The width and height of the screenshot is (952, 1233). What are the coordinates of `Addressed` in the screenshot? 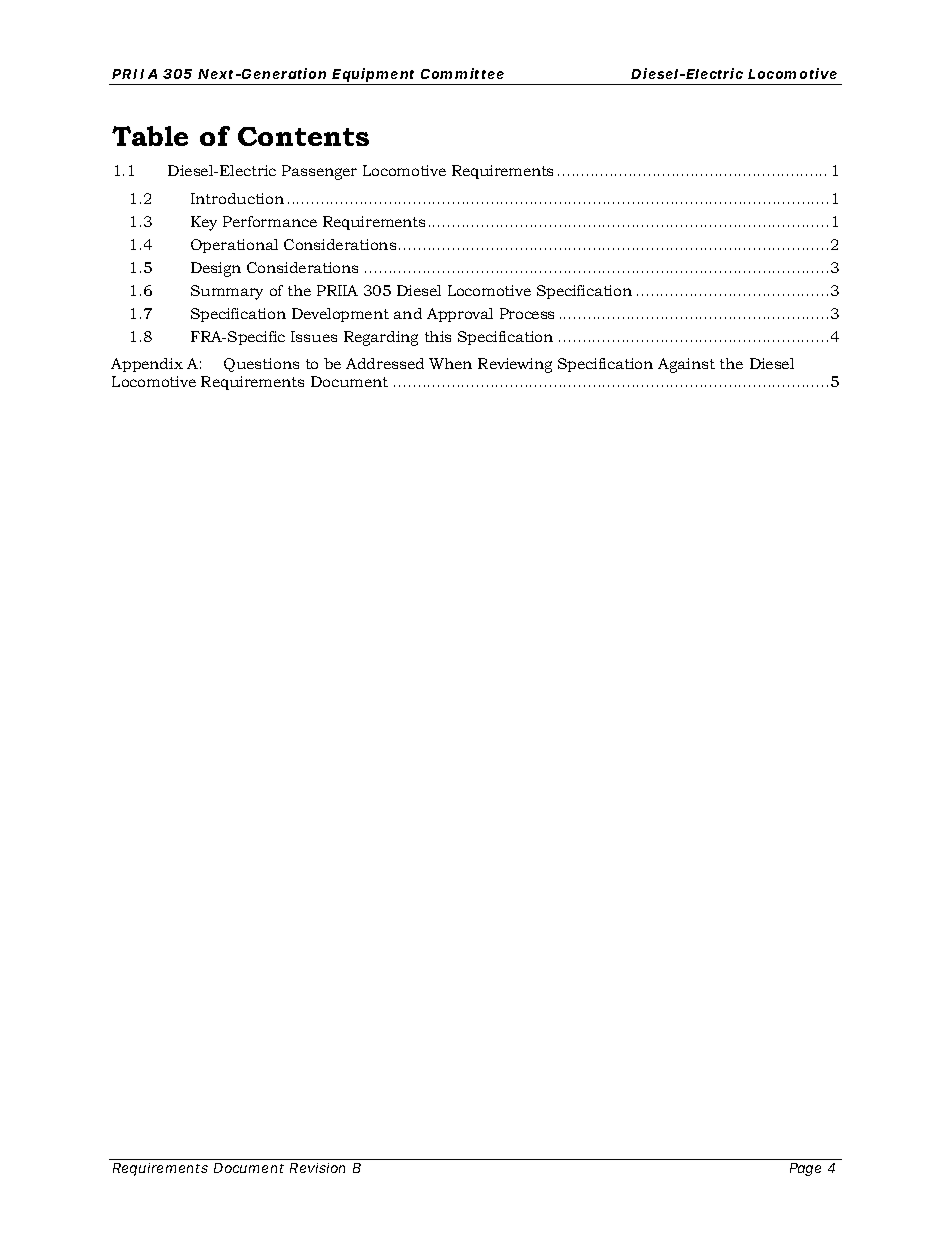 It's located at (385, 363).
